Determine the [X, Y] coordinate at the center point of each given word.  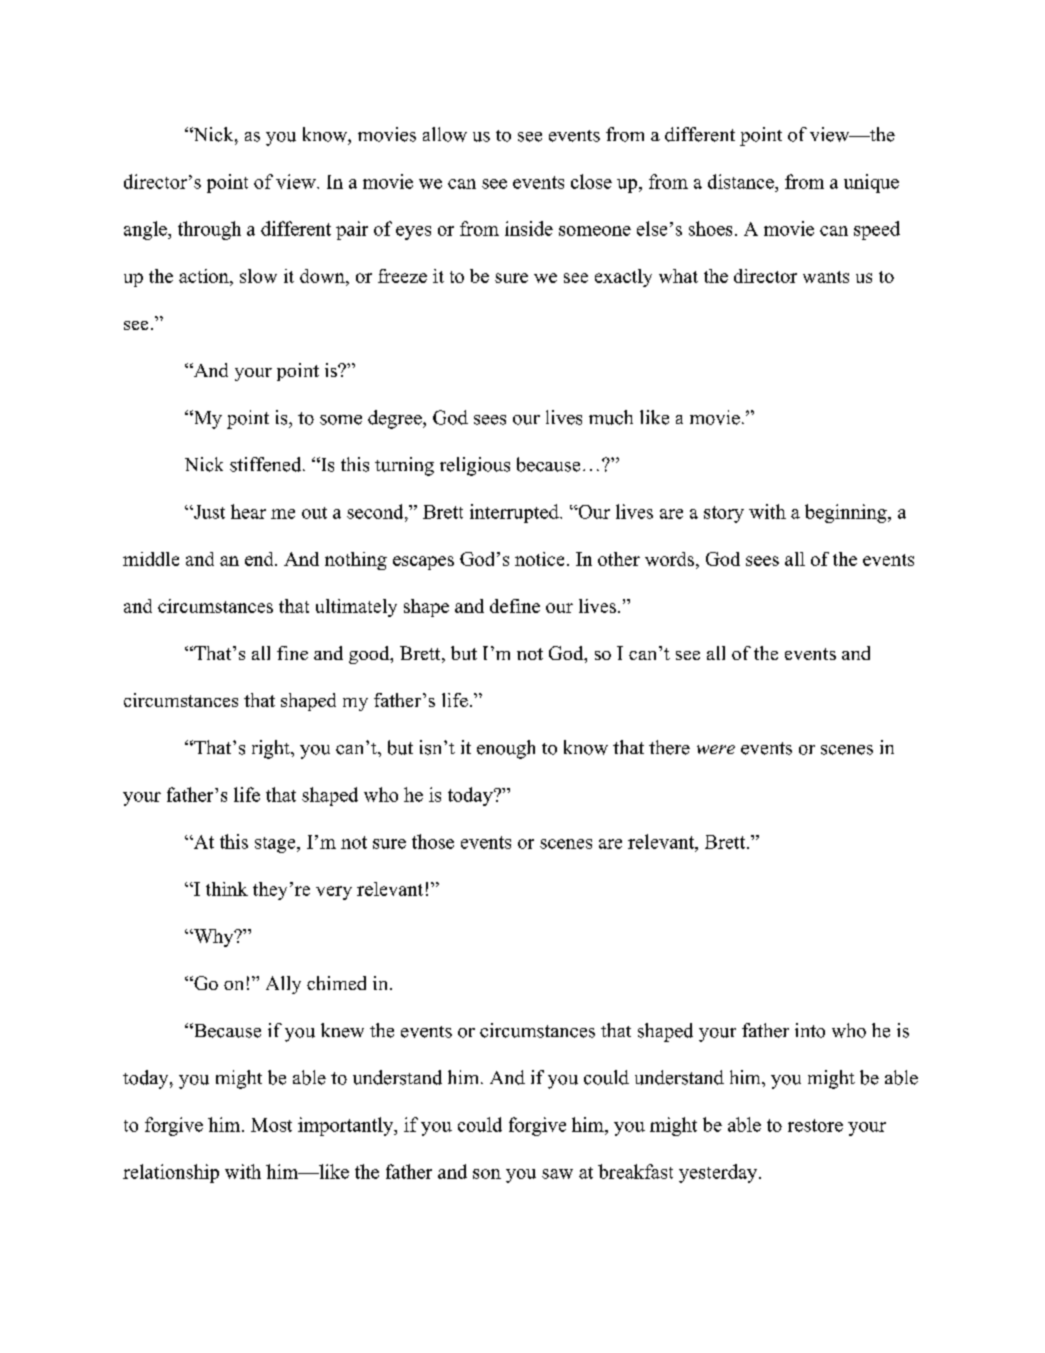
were [716, 749]
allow [445, 134]
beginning [847, 513]
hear [248, 511]
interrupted [515, 513]
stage [276, 845]
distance [742, 181]
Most [271, 1125]
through [209, 230]
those [433, 841]
